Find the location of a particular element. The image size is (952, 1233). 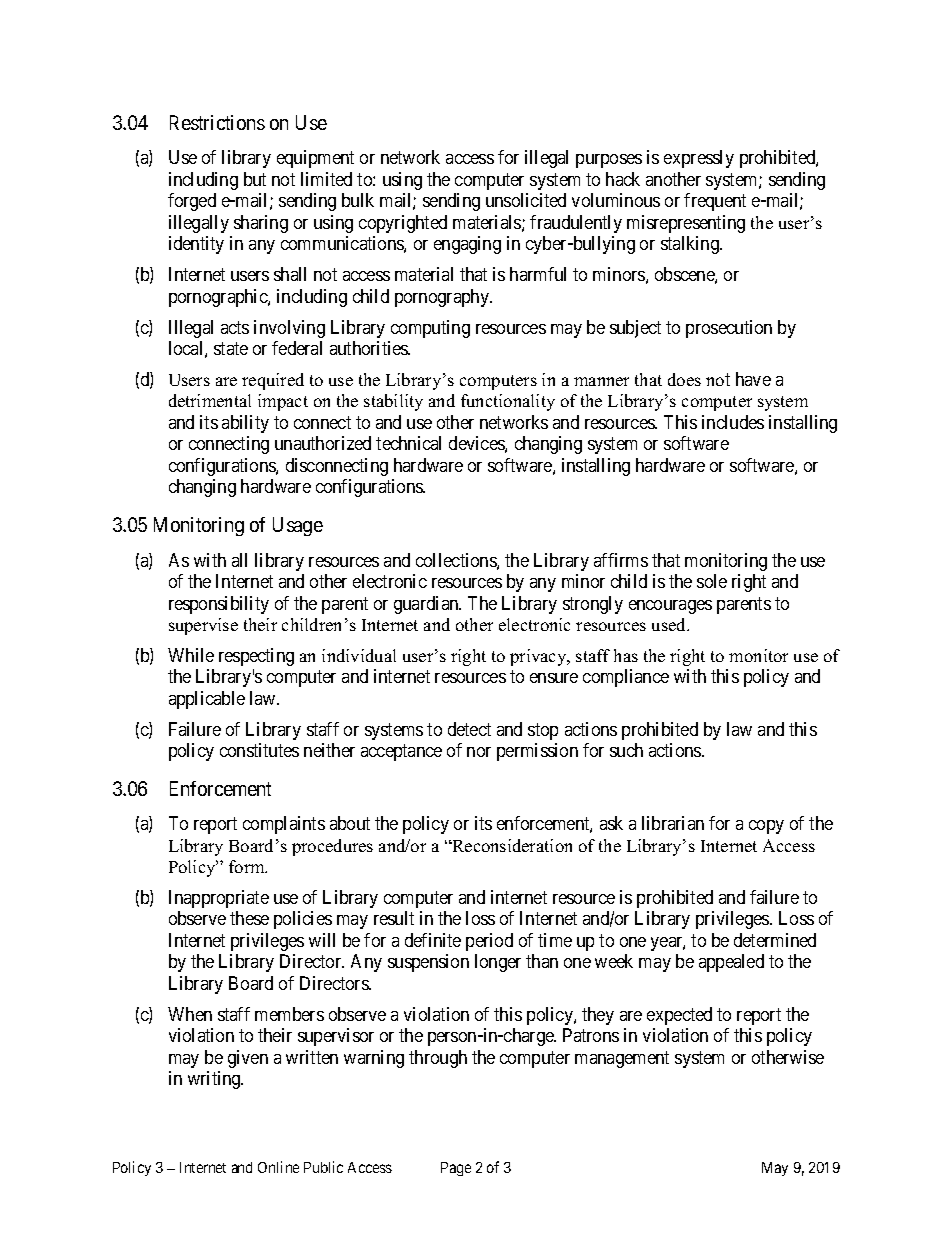

but is located at coordinates (255, 179).
